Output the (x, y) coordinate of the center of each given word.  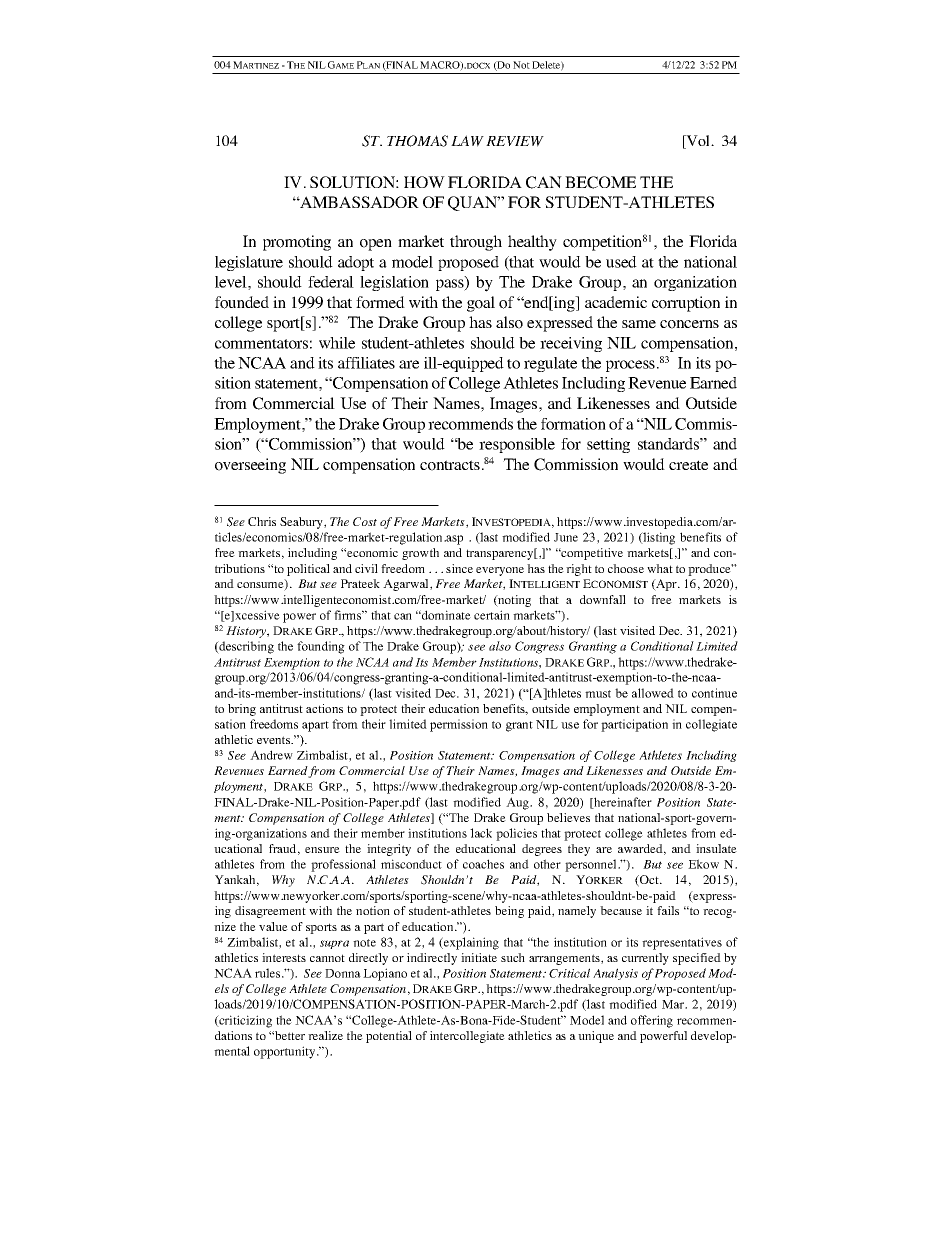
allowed (653, 693)
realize (325, 1035)
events (275, 740)
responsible (517, 445)
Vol (698, 142)
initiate (479, 957)
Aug (518, 803)
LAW (467, 141)
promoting (297, 243)
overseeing (250, 466)
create (688, 465)
